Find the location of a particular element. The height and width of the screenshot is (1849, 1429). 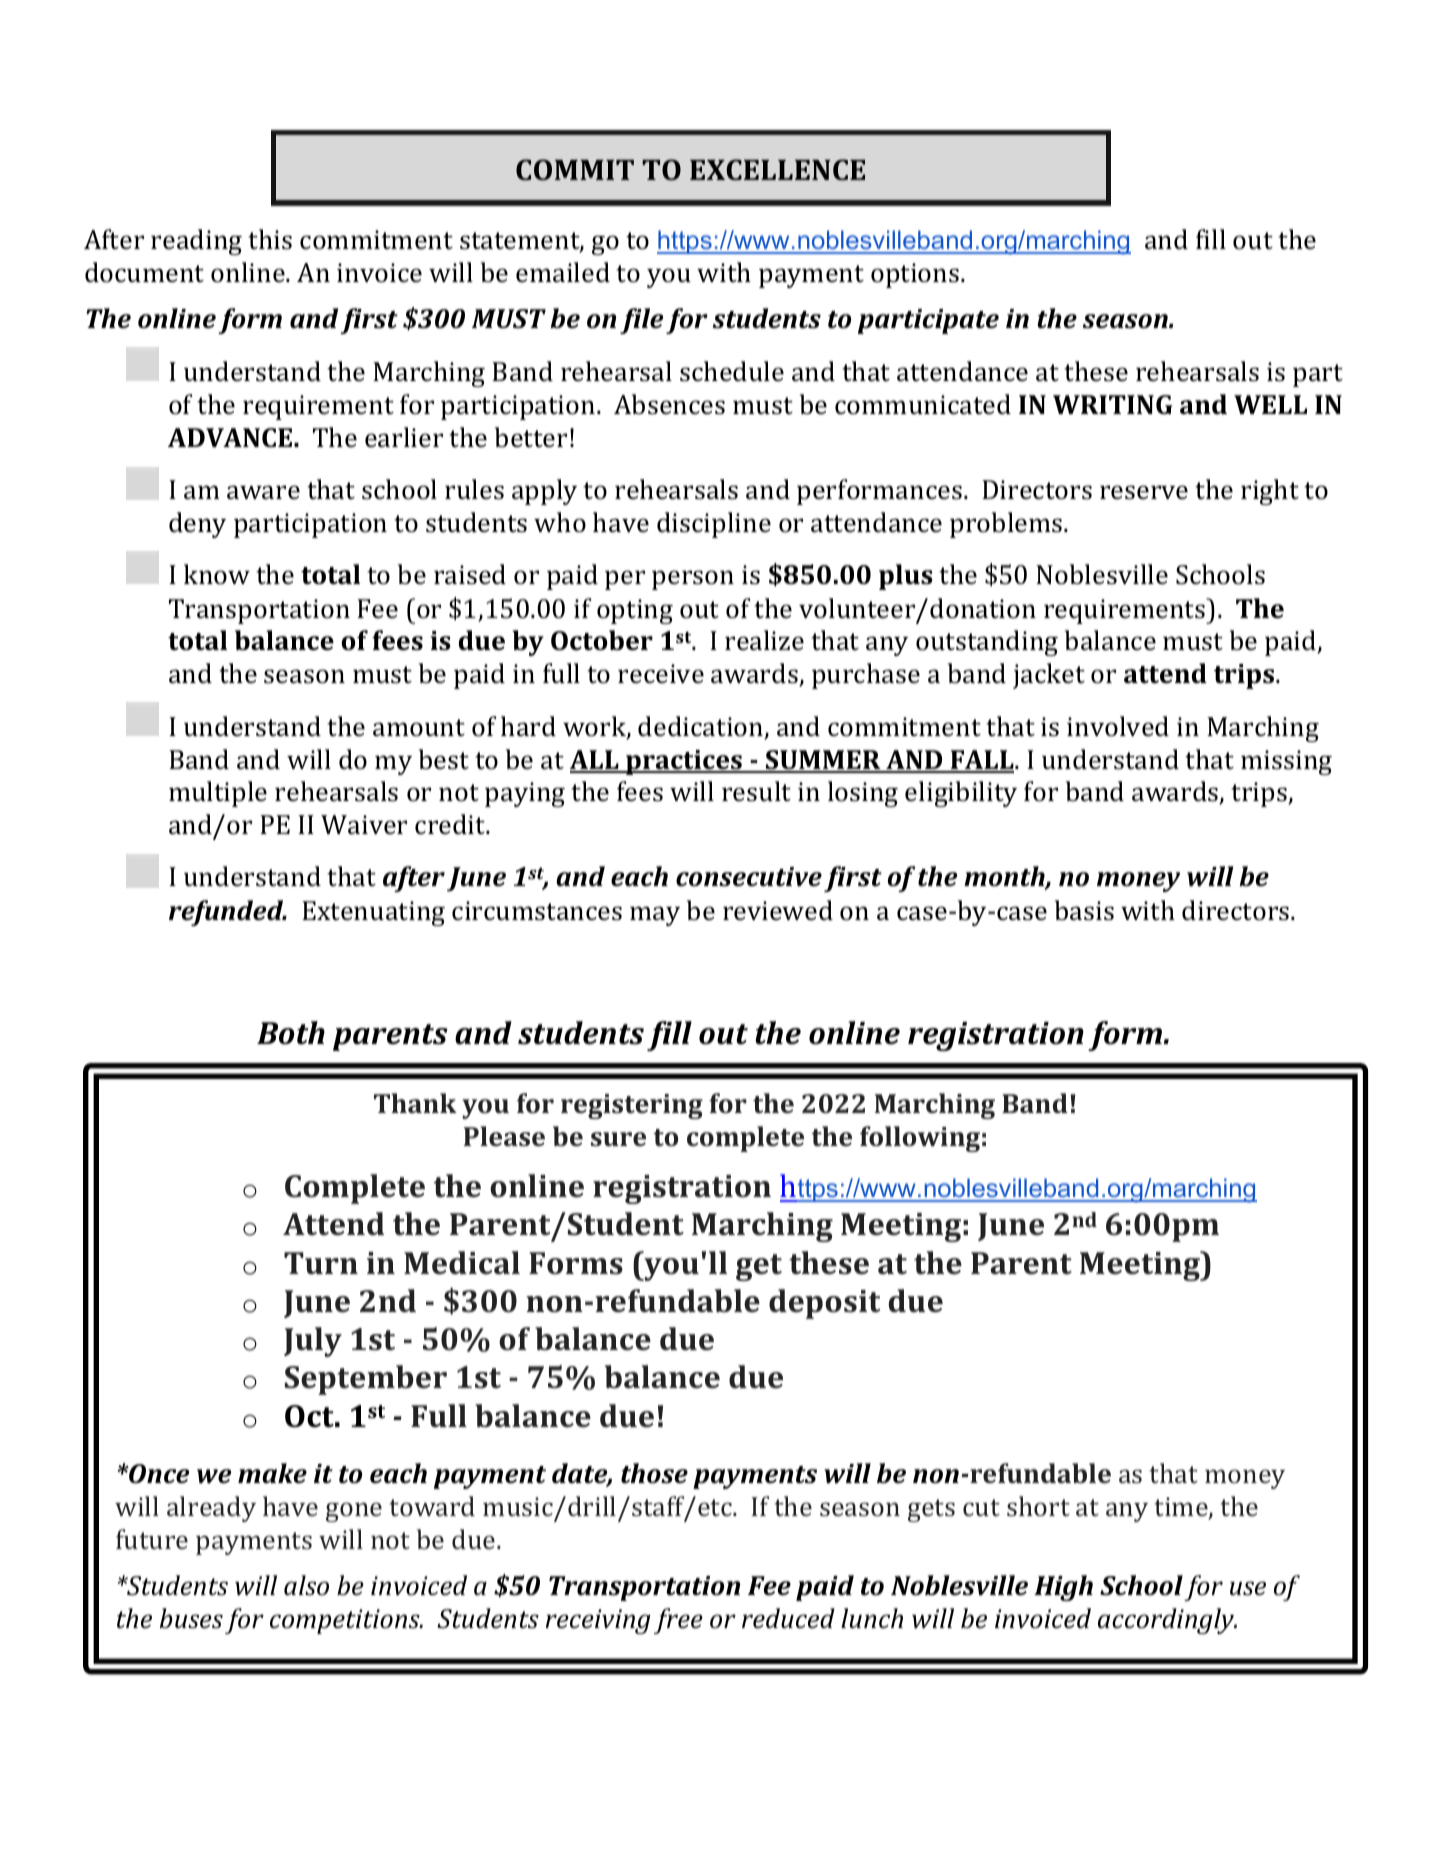

receive is located at coordinates (661, 674).
